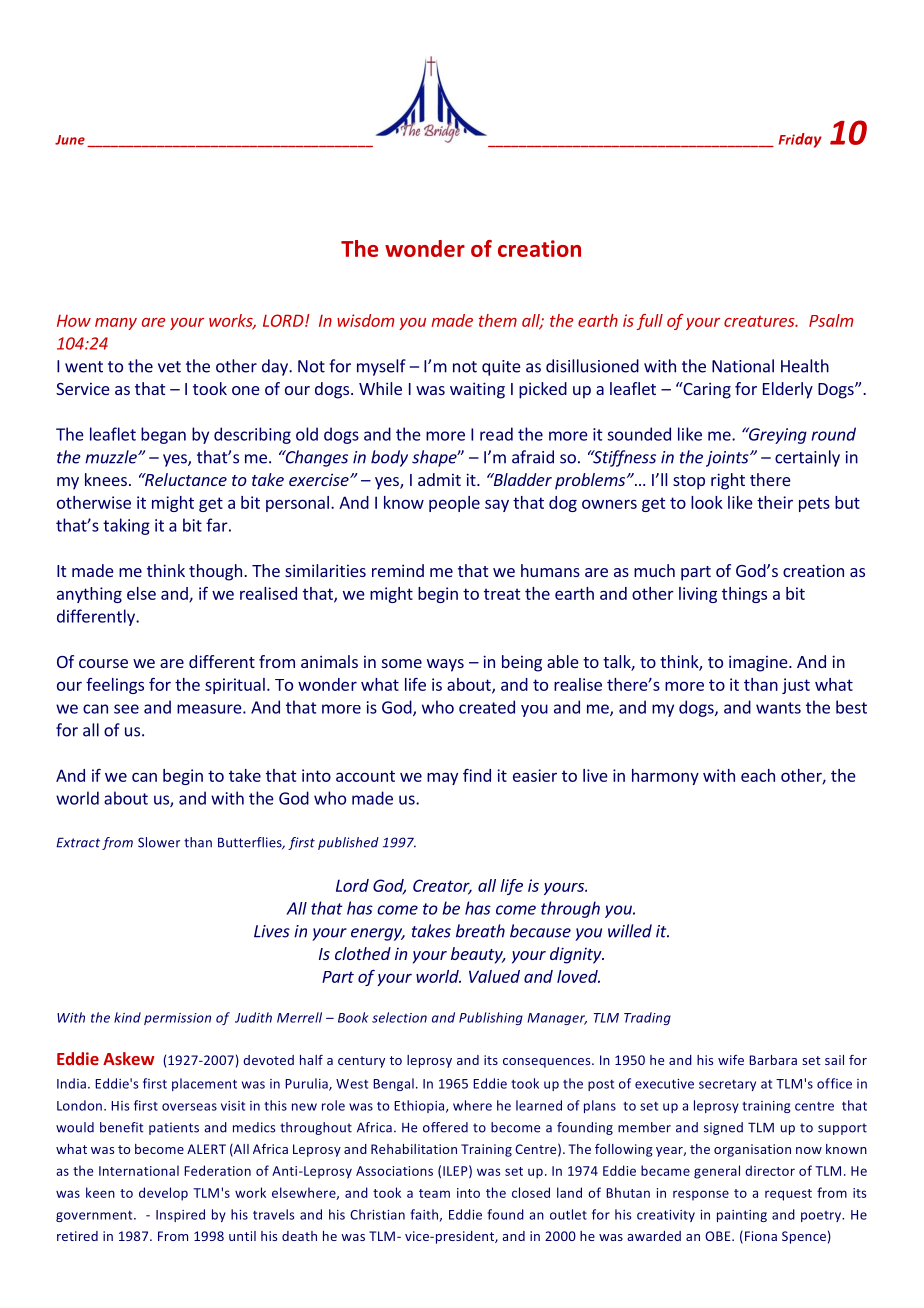 The width and height of the screenshot is (924, 1308). Describe the element at coordinates (445, 665) in the screenshot. I see `ways` at that location.
